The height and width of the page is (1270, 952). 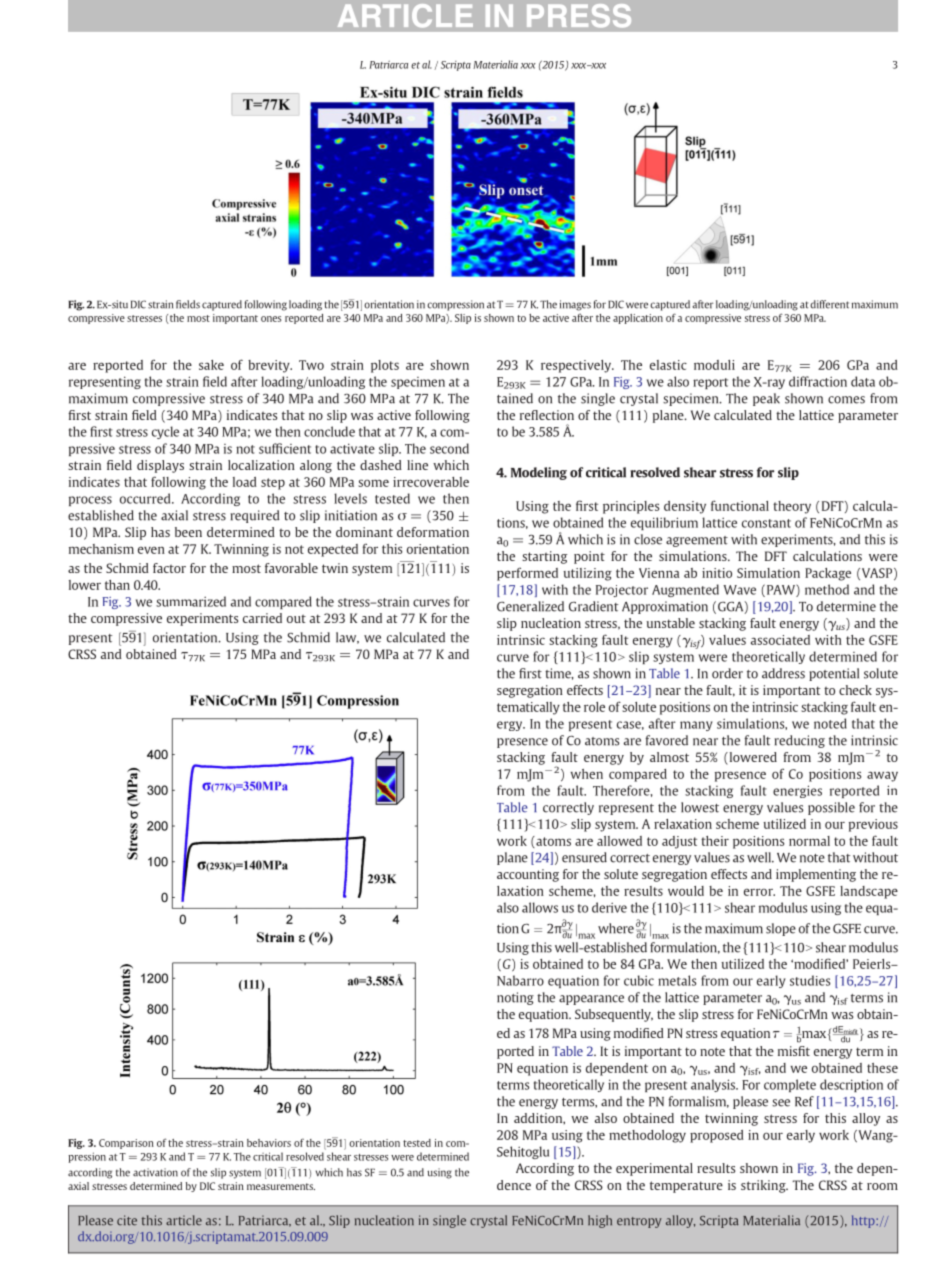 I want to click on images, so click(x=575, y=305).
